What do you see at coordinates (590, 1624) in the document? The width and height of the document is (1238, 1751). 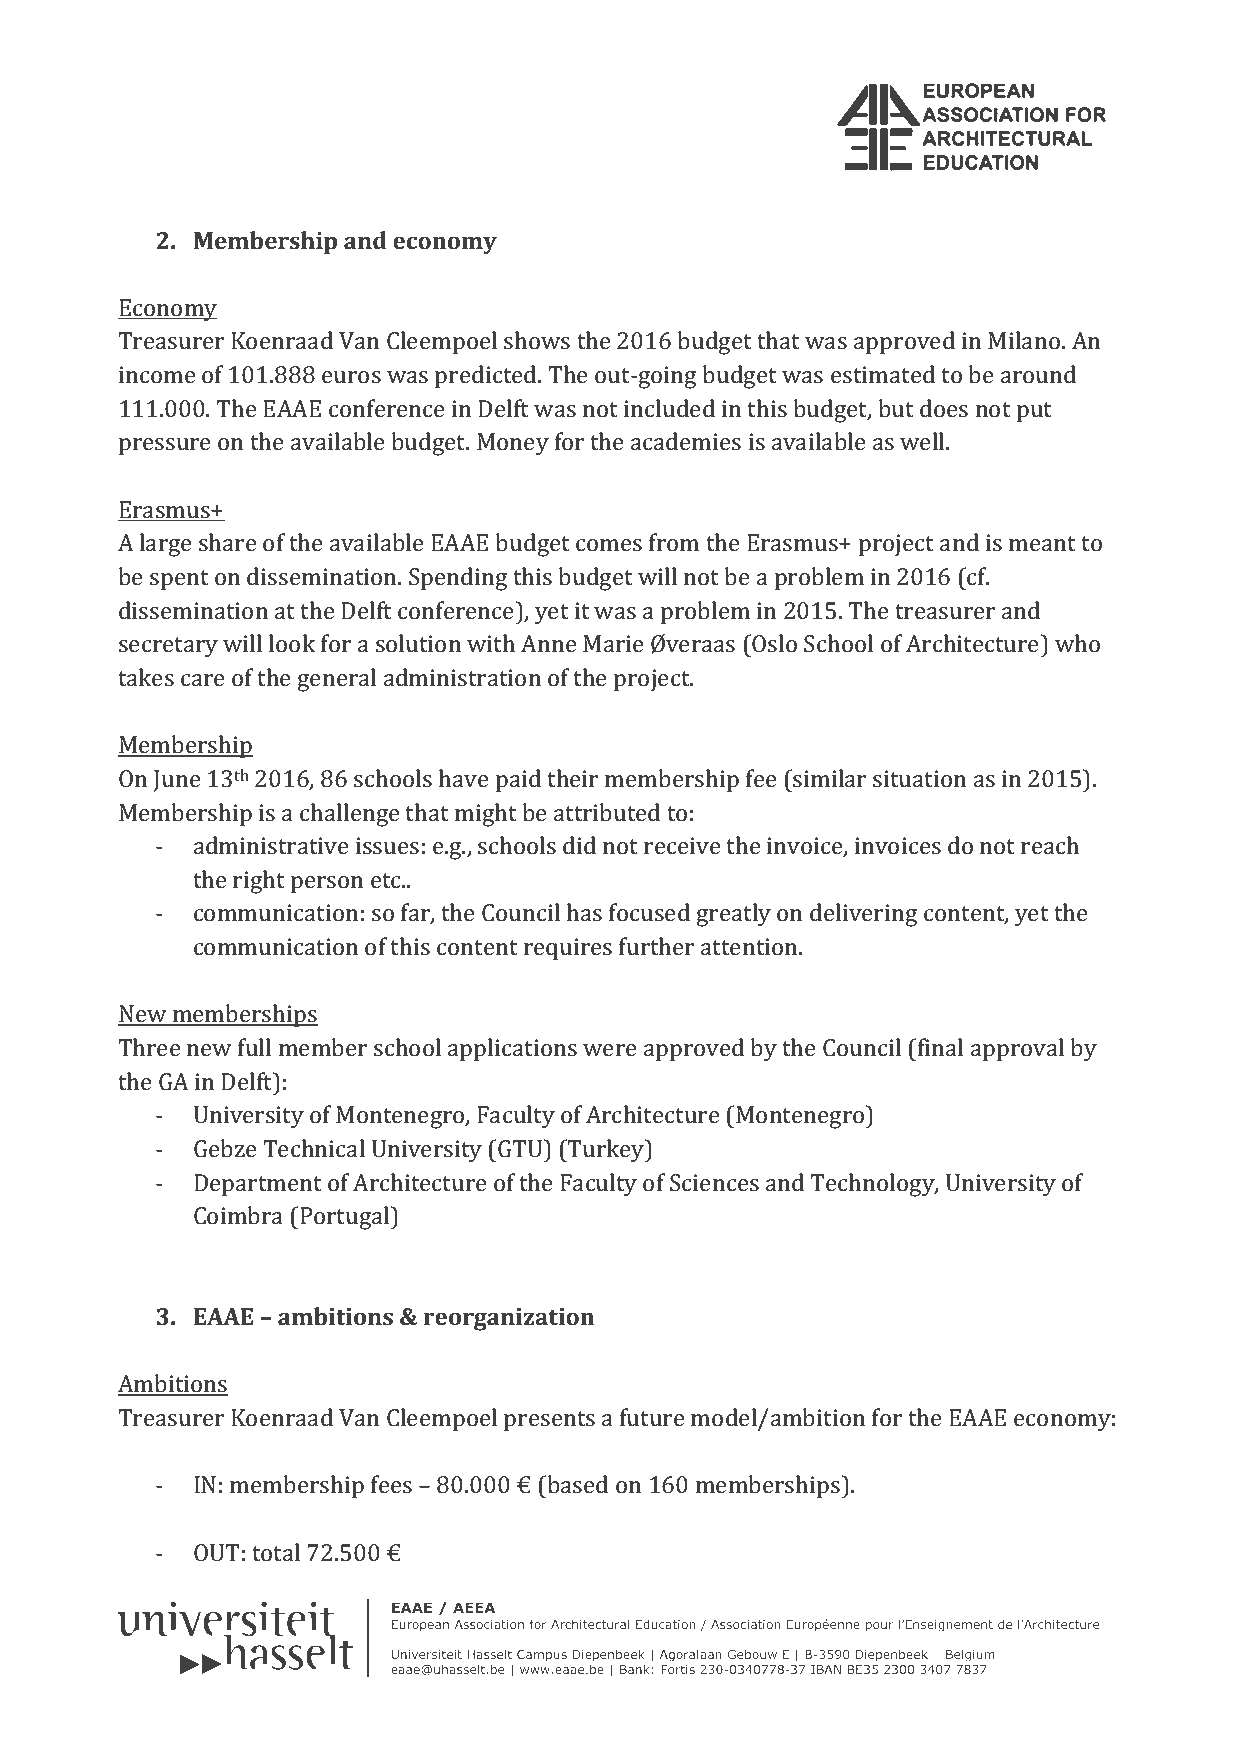 I see `Architectural` at bounding box center [590, 1624].
